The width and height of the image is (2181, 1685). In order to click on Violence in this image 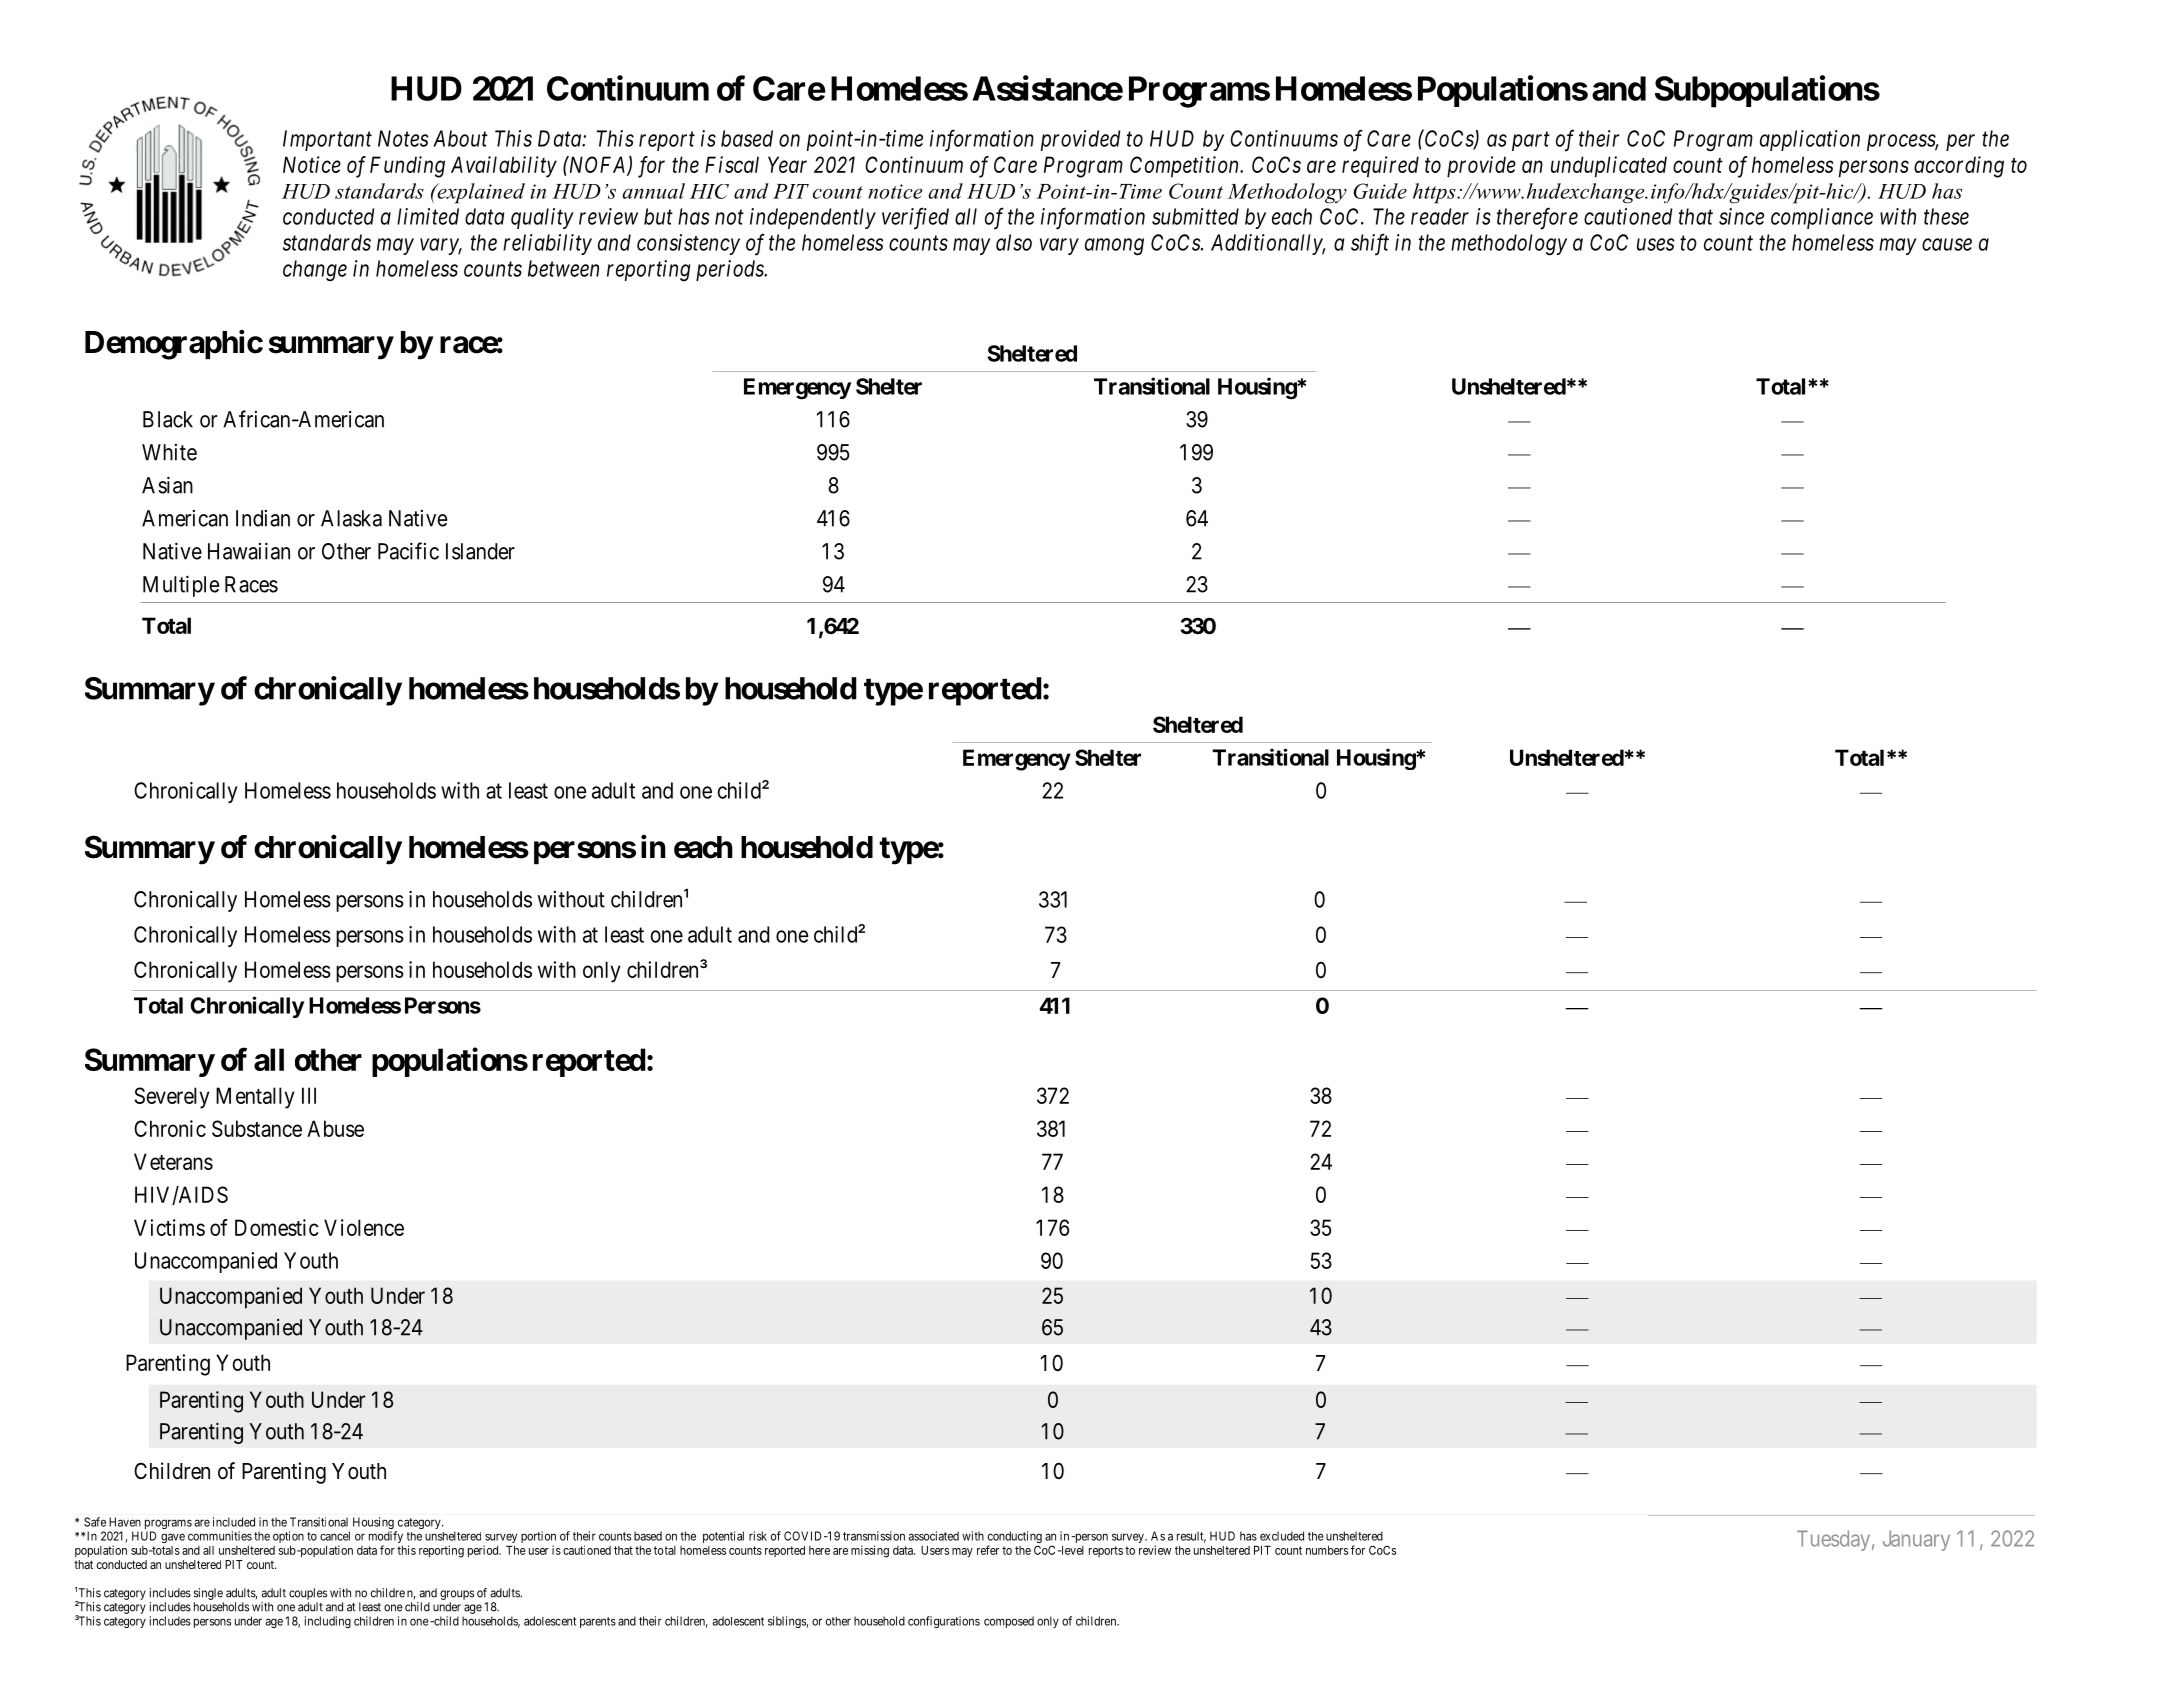, I will do `click(364, 1227)`.
